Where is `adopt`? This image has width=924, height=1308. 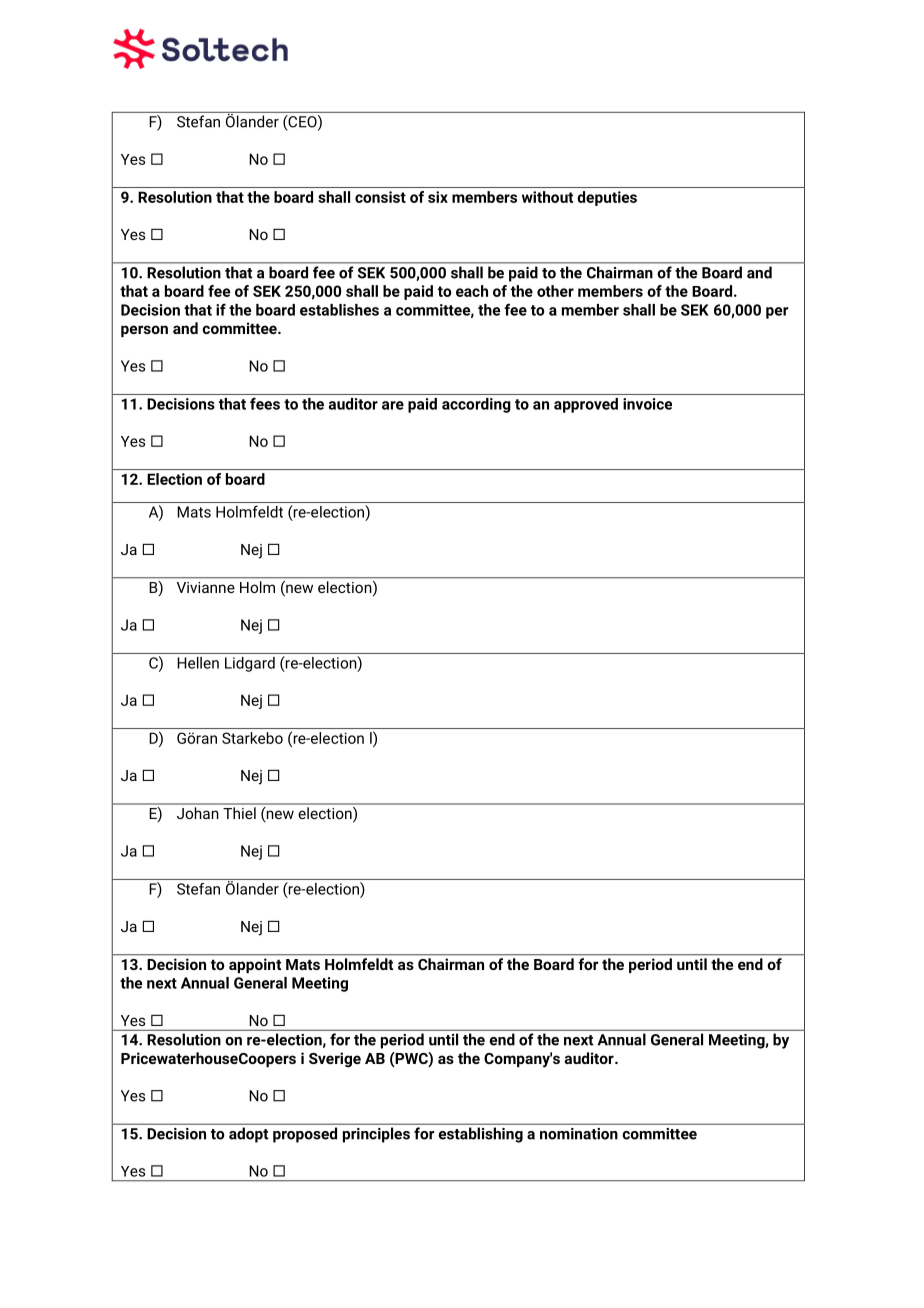
adopt is located at coordinates (248, 1135).
